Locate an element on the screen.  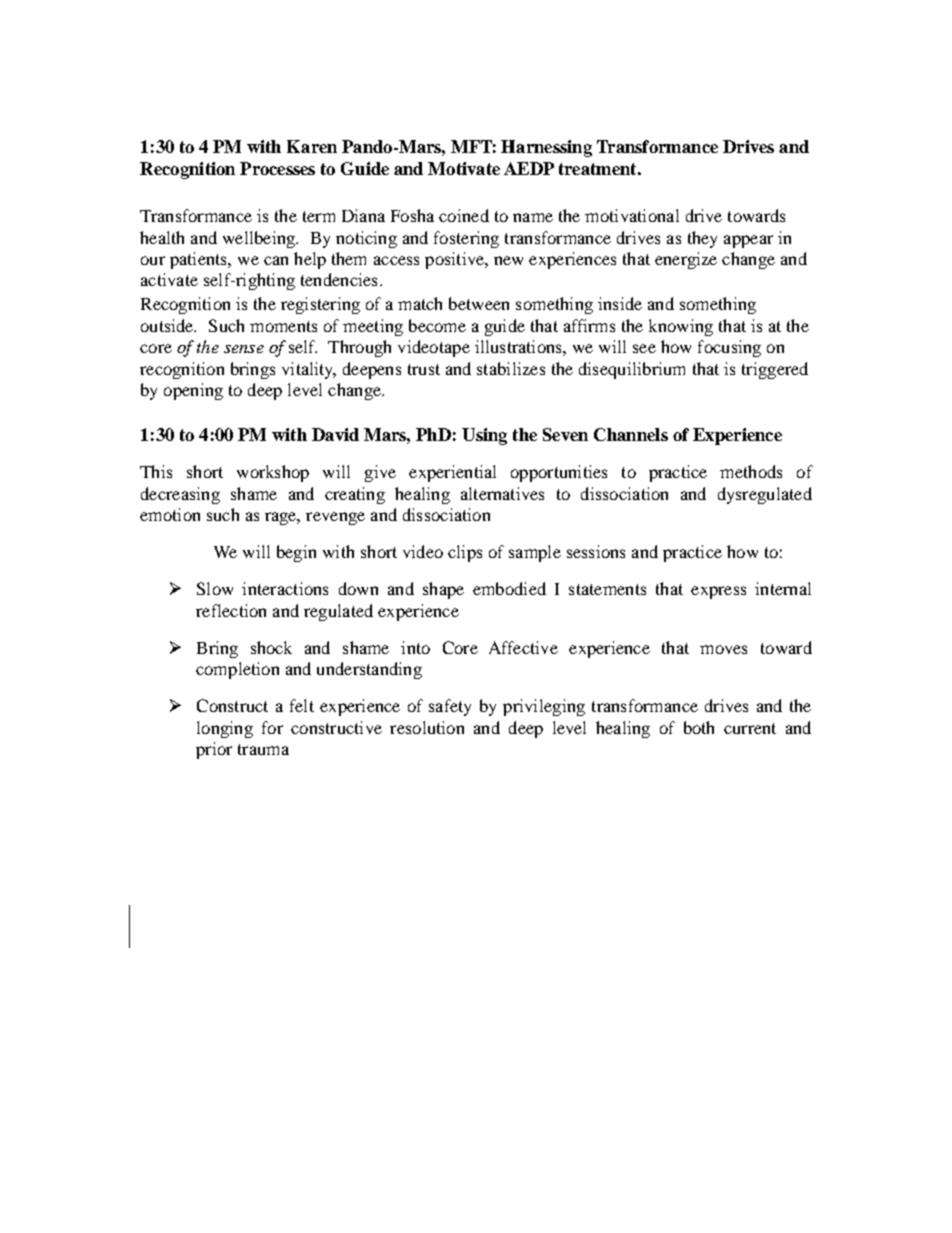
sense is located at coordinates (244, 349).
